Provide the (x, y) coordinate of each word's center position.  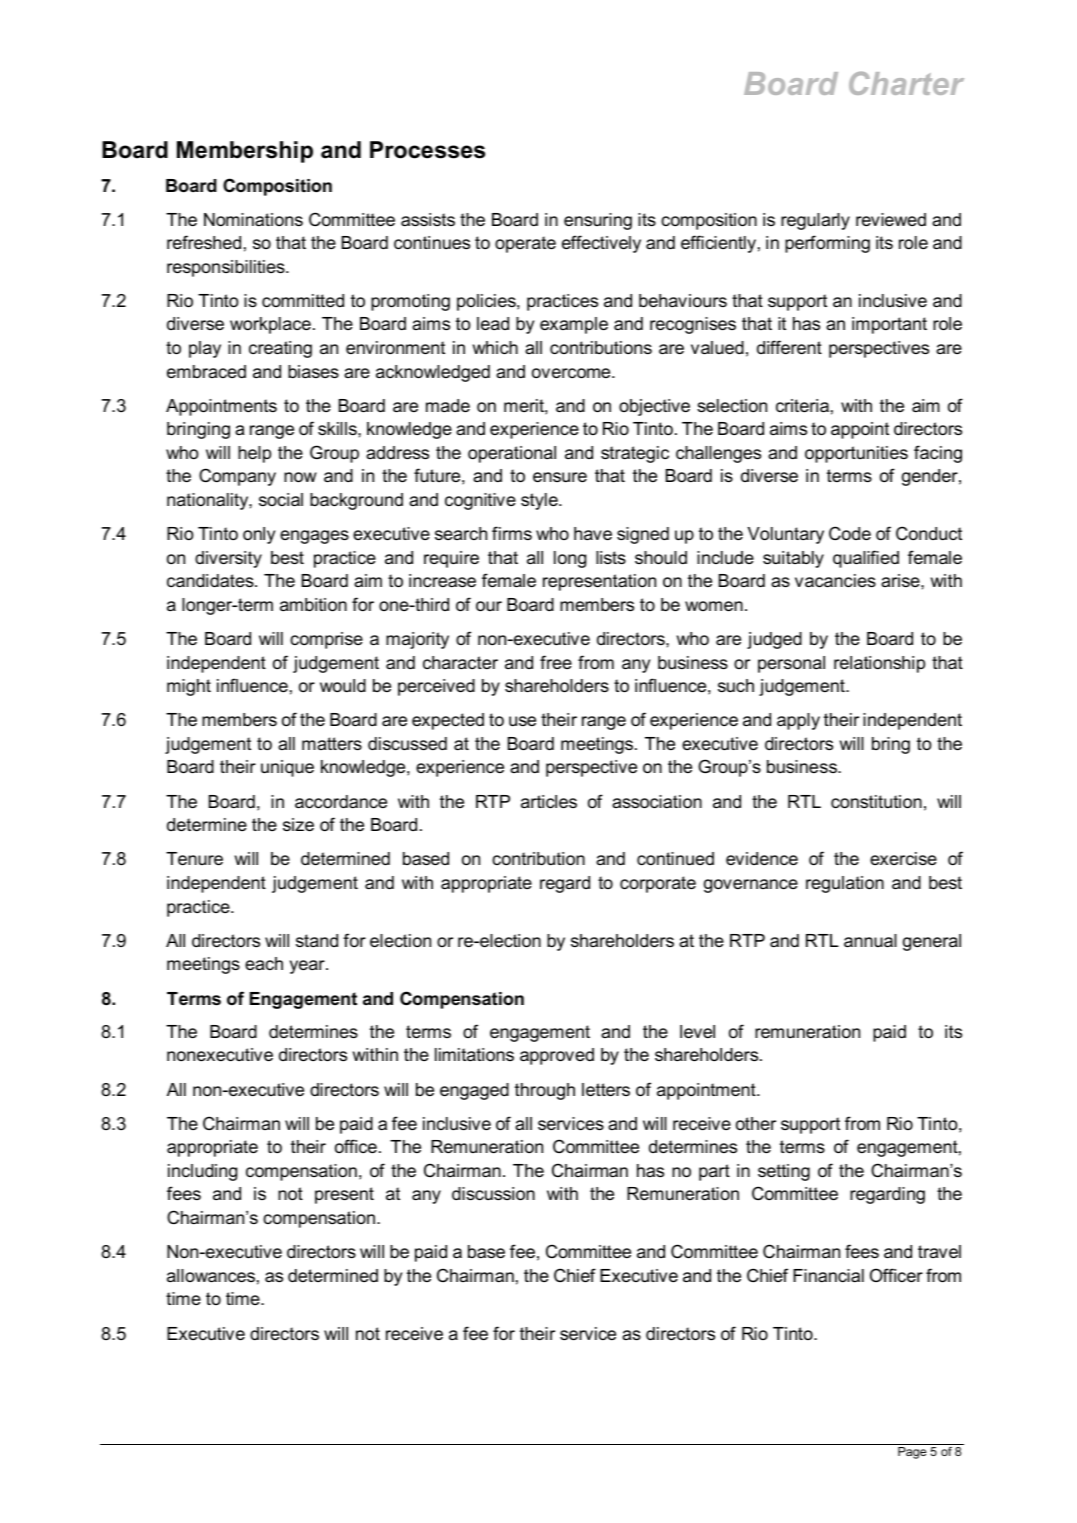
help (254, 454)
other (756, 1123)
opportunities (856, 454)
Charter (906, 83)
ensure (560, 477)
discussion (493, 1194)
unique (287, 768)
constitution (876, 802)
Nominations (253, 220)
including (202, 1172)
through (545, 1091)
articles (549, 802)
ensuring (598, 221)
